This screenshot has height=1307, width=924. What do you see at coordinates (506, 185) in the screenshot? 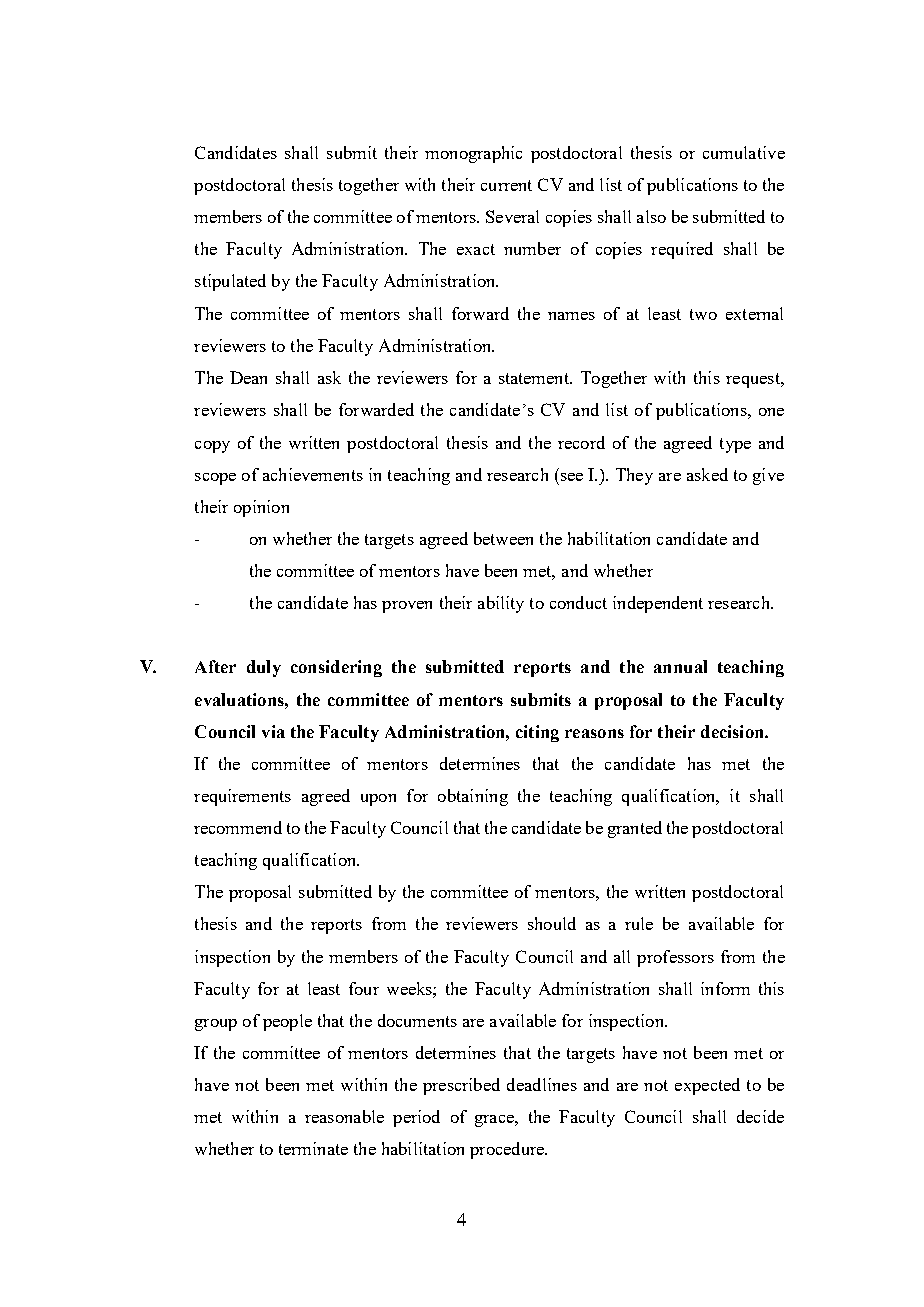
I see `current` at bounding box center [506, 185].
